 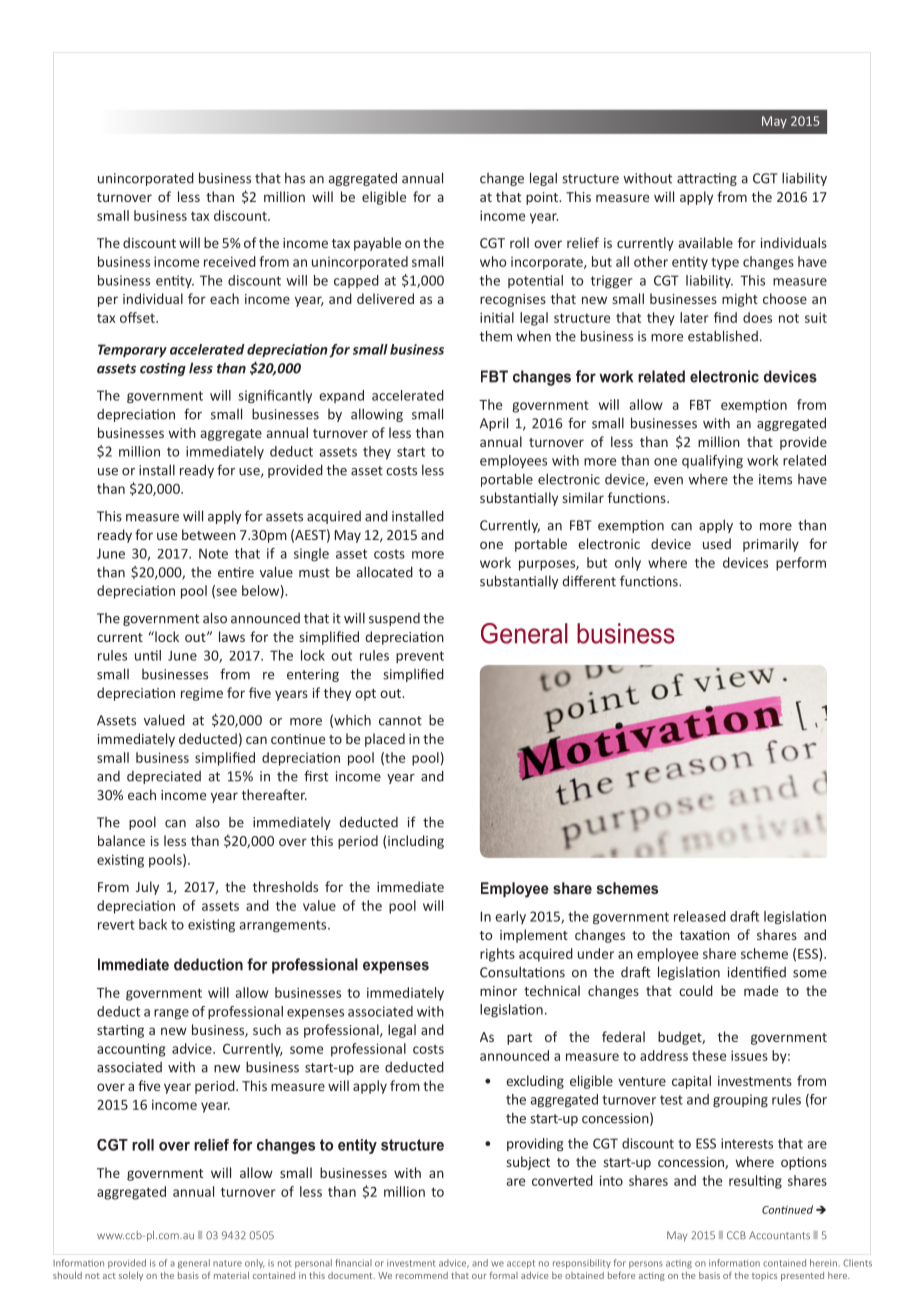 I want to click on available, so click(x=705, y=242).
